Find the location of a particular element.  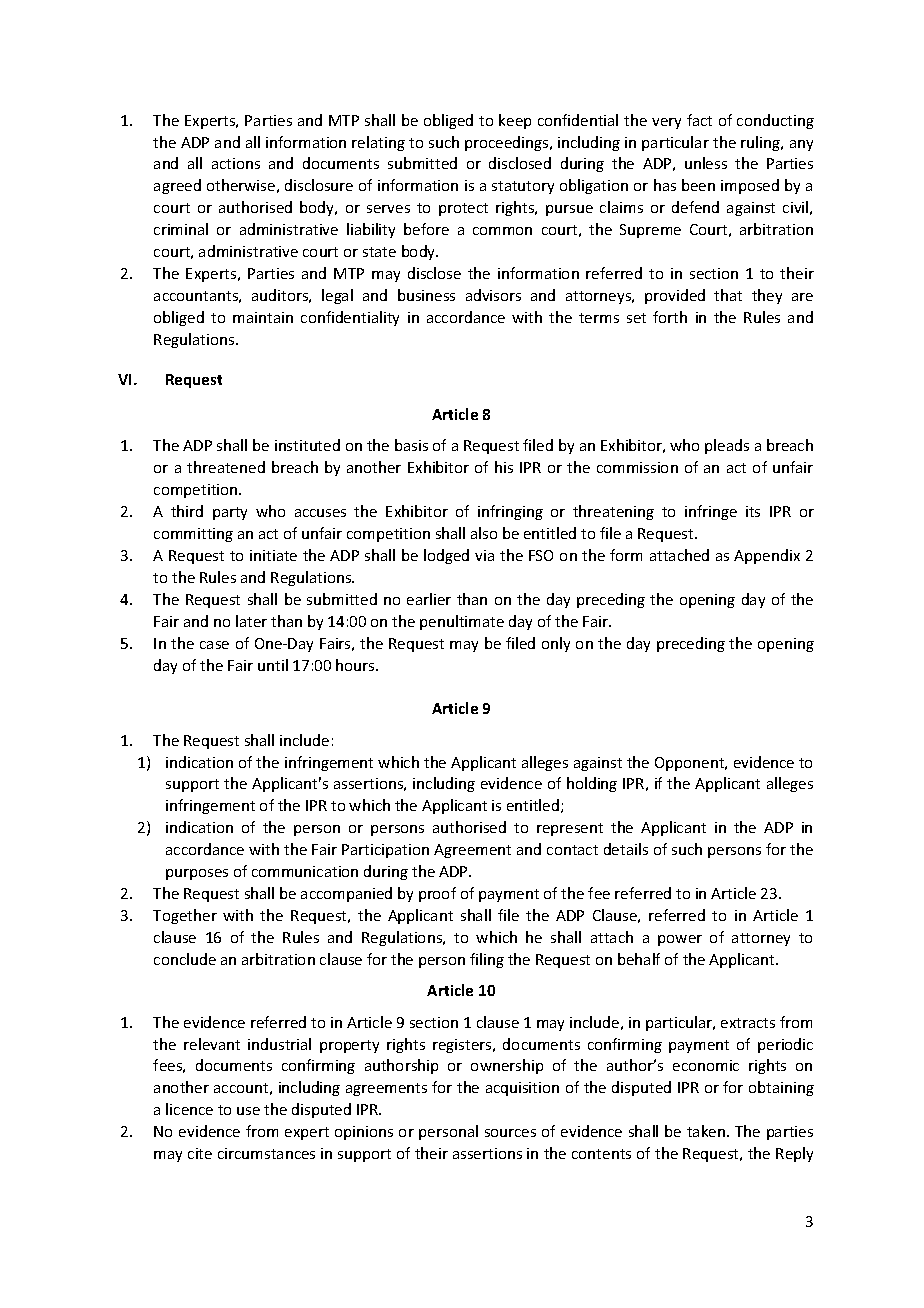

circumstances is located at coordinates (266, 1153).
